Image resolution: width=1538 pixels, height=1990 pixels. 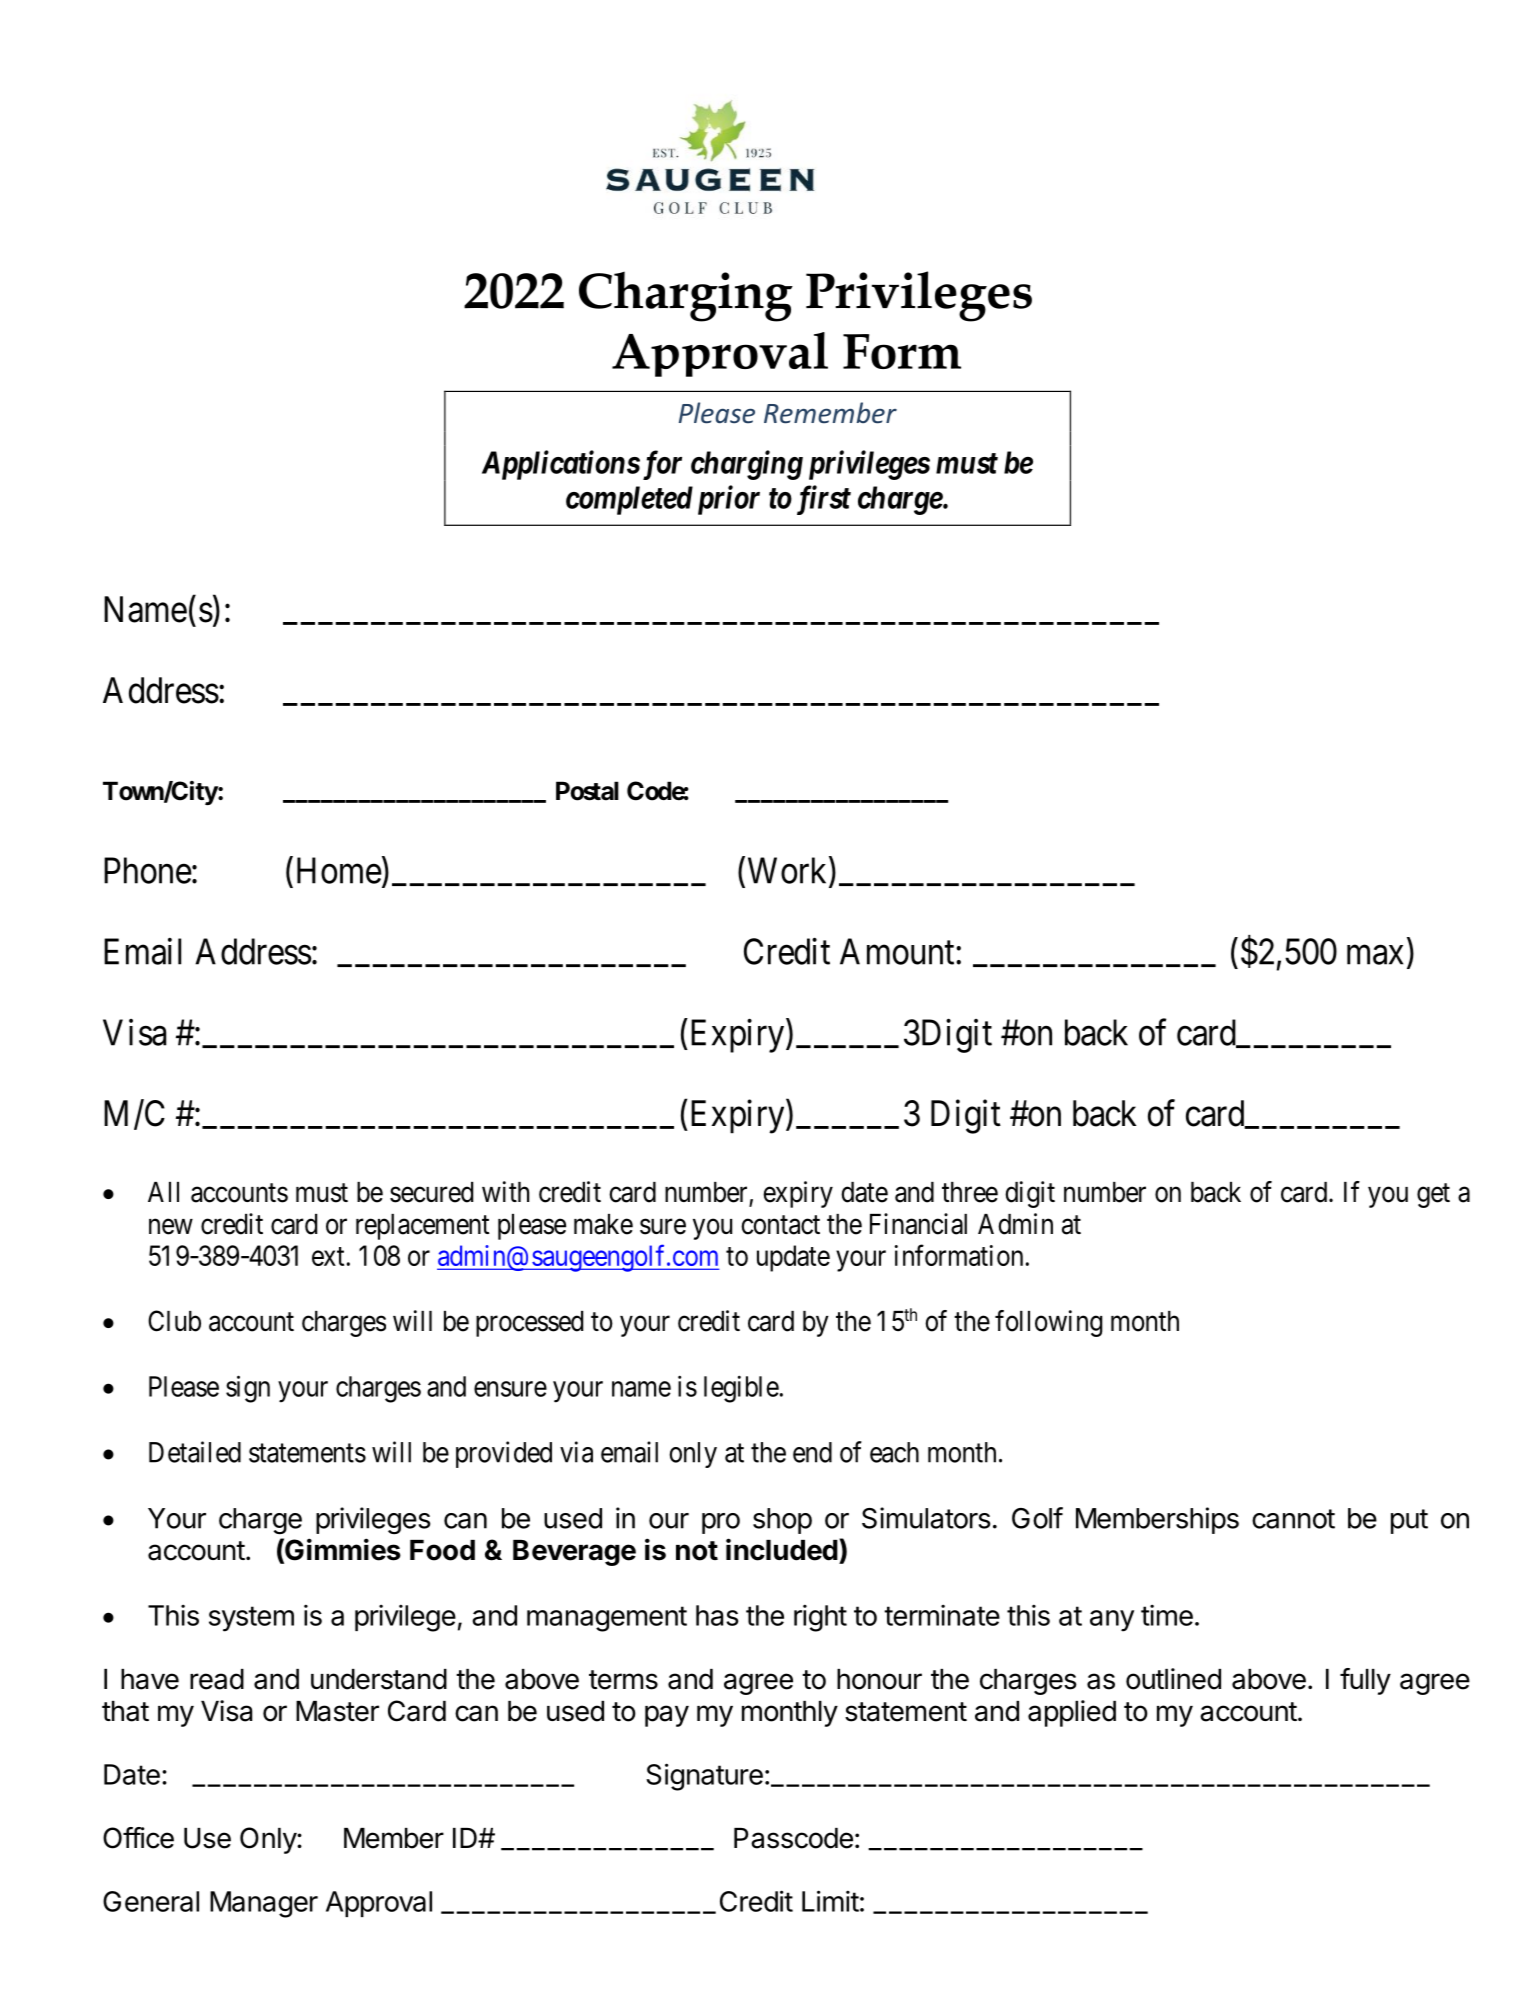 What do you see at coordinates (1293, 1519) in the page?
I see `cannot` at bounding box center [1293, 1519].
